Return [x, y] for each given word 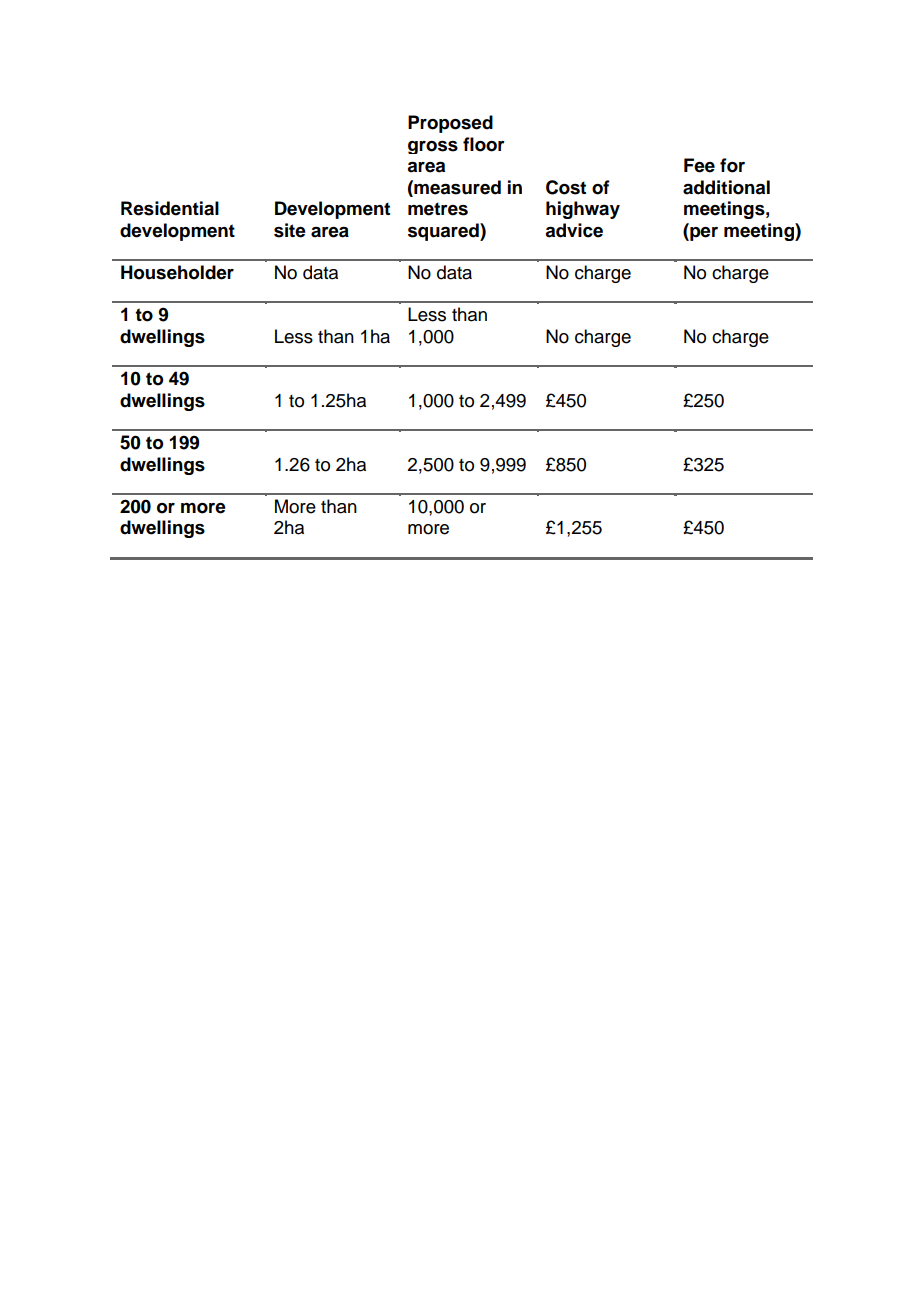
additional [726, 187]
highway [583, 210]
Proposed [450, 124]
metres [438, 209]
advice [574, 230]
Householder [177, 272]
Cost [566, 187]
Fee [699, 165]
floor [484, 144]
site [290, 230]
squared [444, 232]
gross [433, 147]
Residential [170, 208]
